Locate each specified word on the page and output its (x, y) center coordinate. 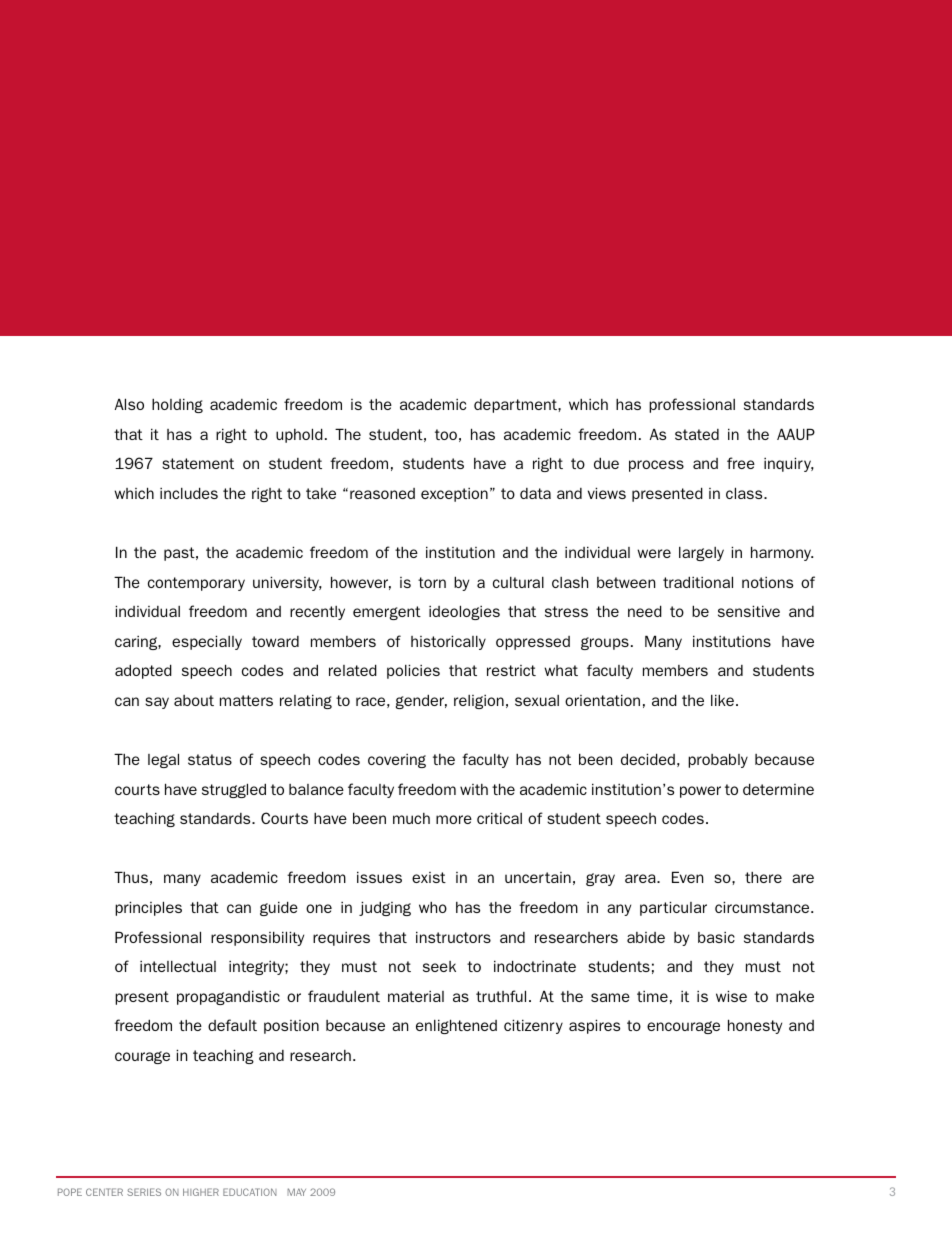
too (446, 434)
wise (731, 996)
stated (697, 434)
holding (177, 405)
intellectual (178, 966)
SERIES (144, 1192)
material (416, 996)
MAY (296, 1192)
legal (163, 760)
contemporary (196, 584)
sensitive (749, 611)
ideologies (464, 612)
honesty (755, 1026)
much (411, 818)
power (700, 792)
